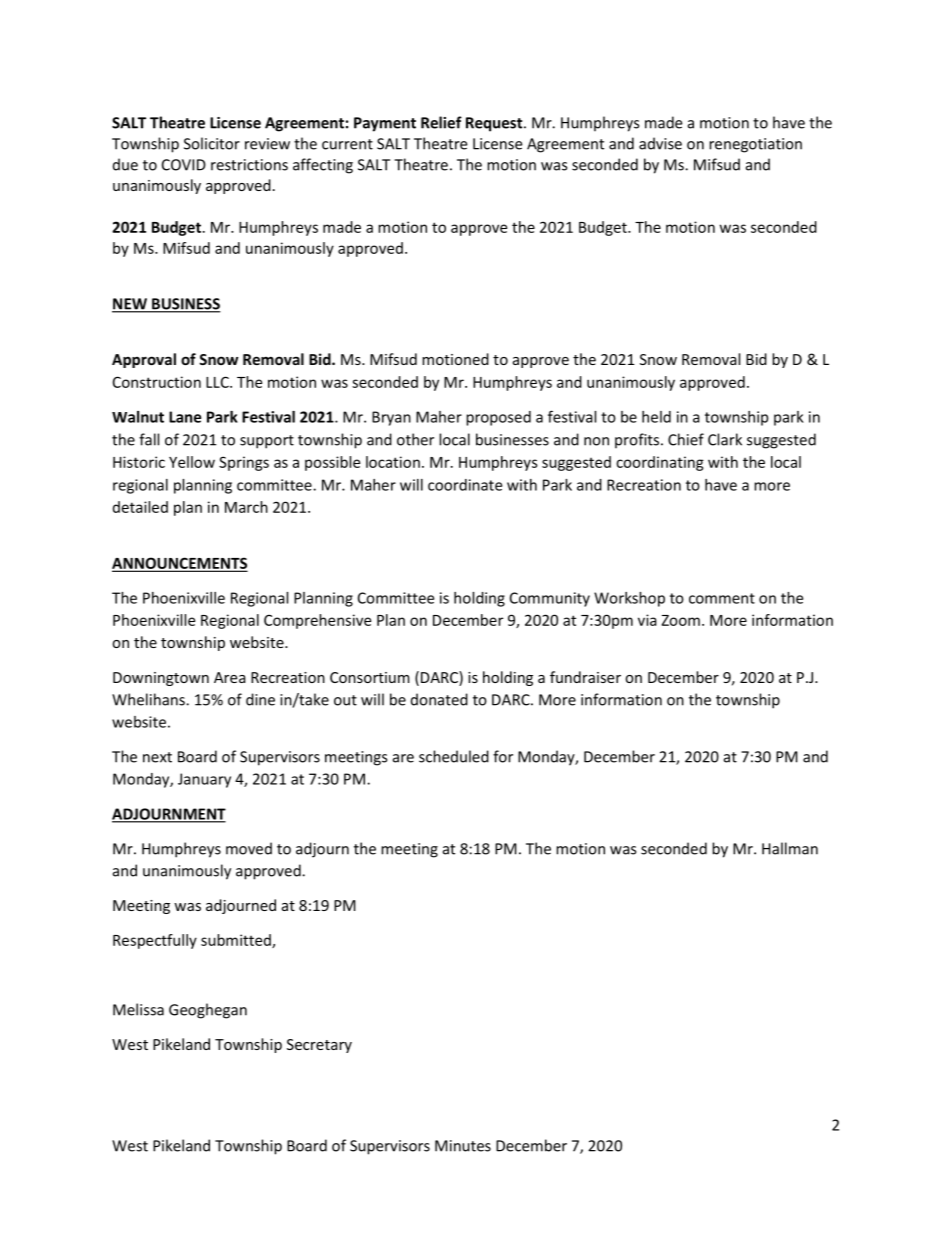  I want to click on Bryan, so click(391, 418).
